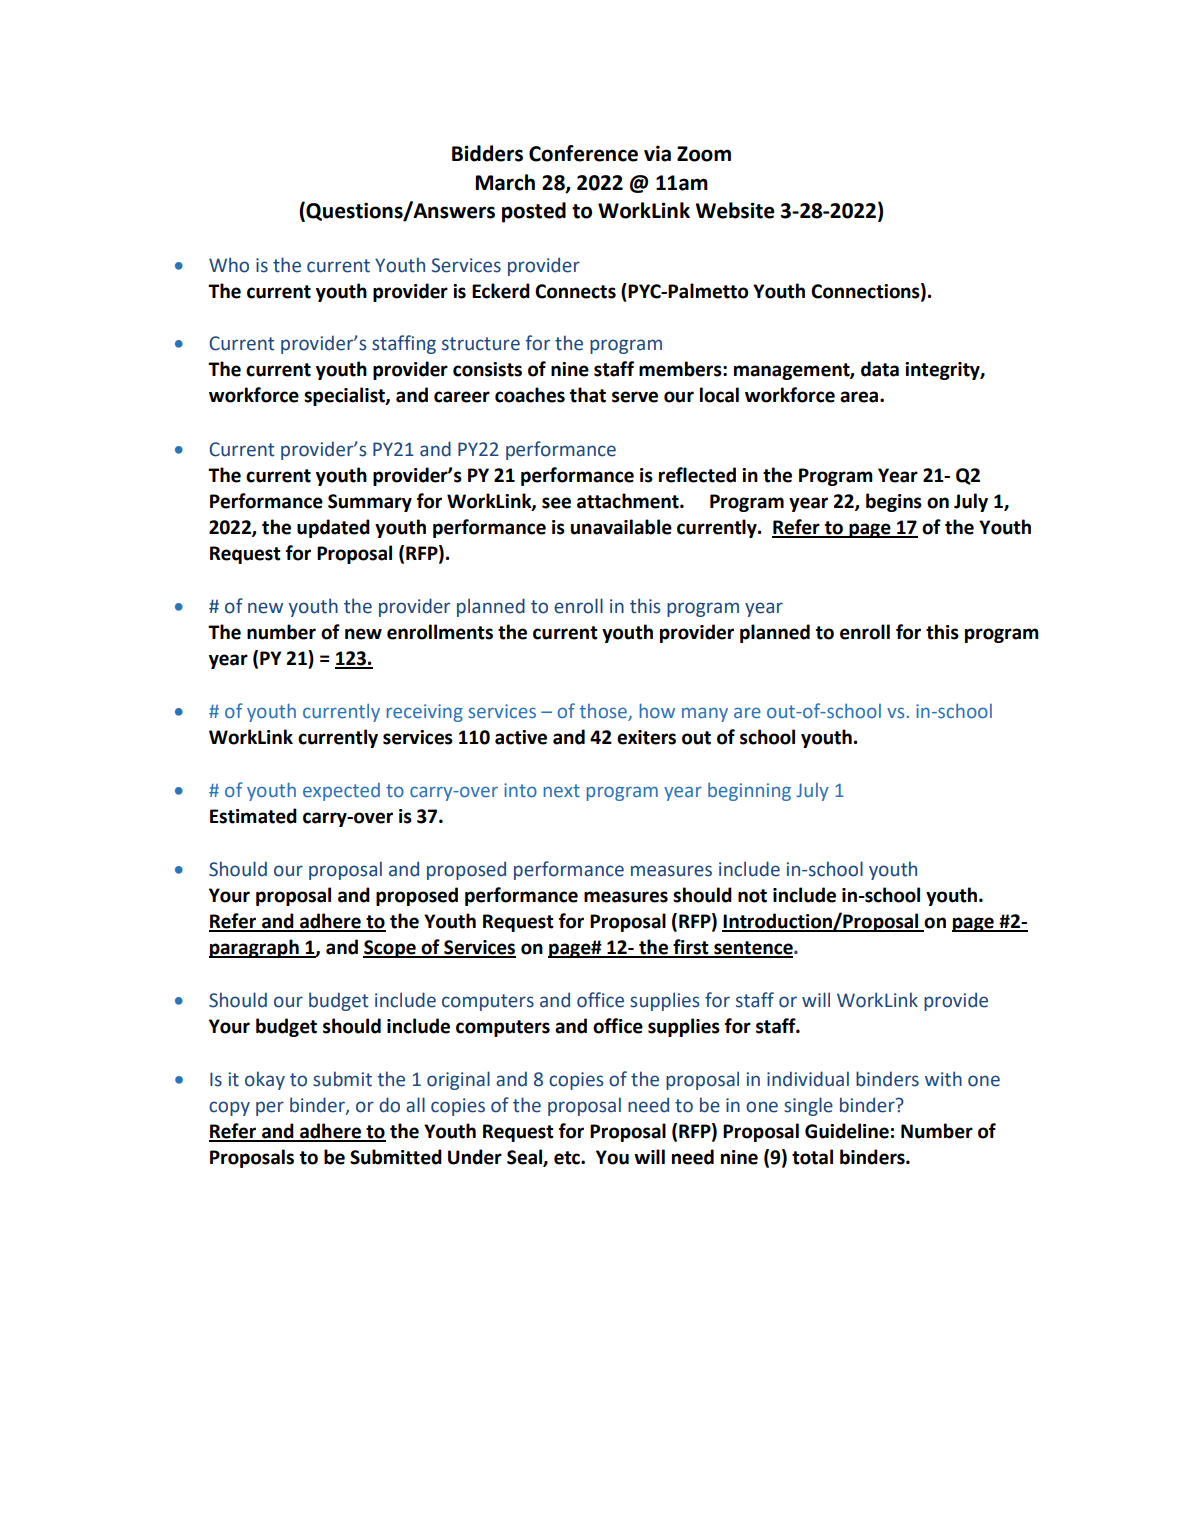 This screenshot has height=1532, width=1183. What do you see at coordinates (333, 528) in the screenshot?
I see `updated` at bounding box center [333, 528].
